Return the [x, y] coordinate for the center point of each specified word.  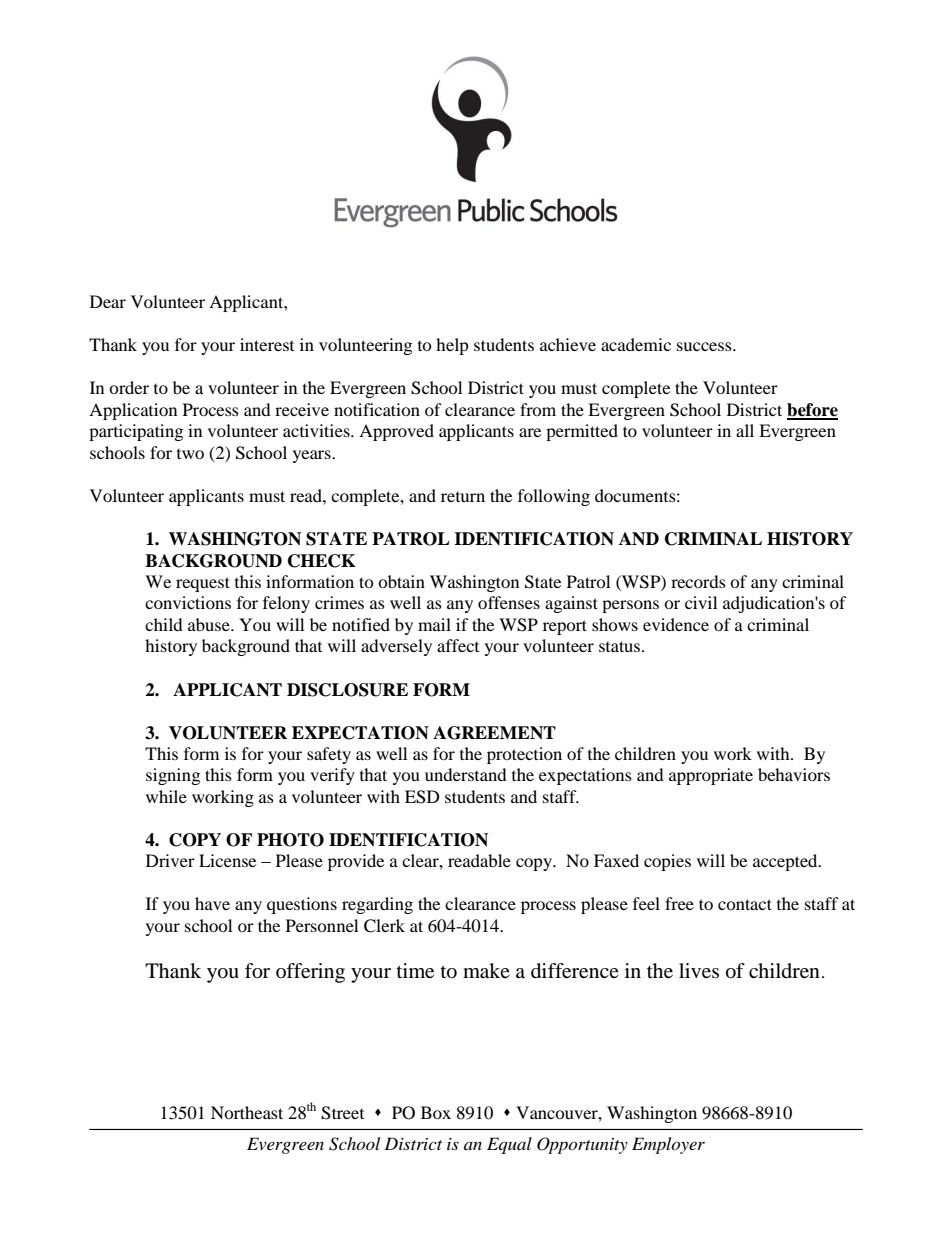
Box [436, 1112]
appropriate [711, 776]
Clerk [384, 926]
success [705, 346]
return [463, 497]
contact [745, 904]
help [452, 346]
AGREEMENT [494, 733]
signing [173, 776]
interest [267, 344]
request [203, 584]
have [212, 903]
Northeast [247, 1112]
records [698, 581]
